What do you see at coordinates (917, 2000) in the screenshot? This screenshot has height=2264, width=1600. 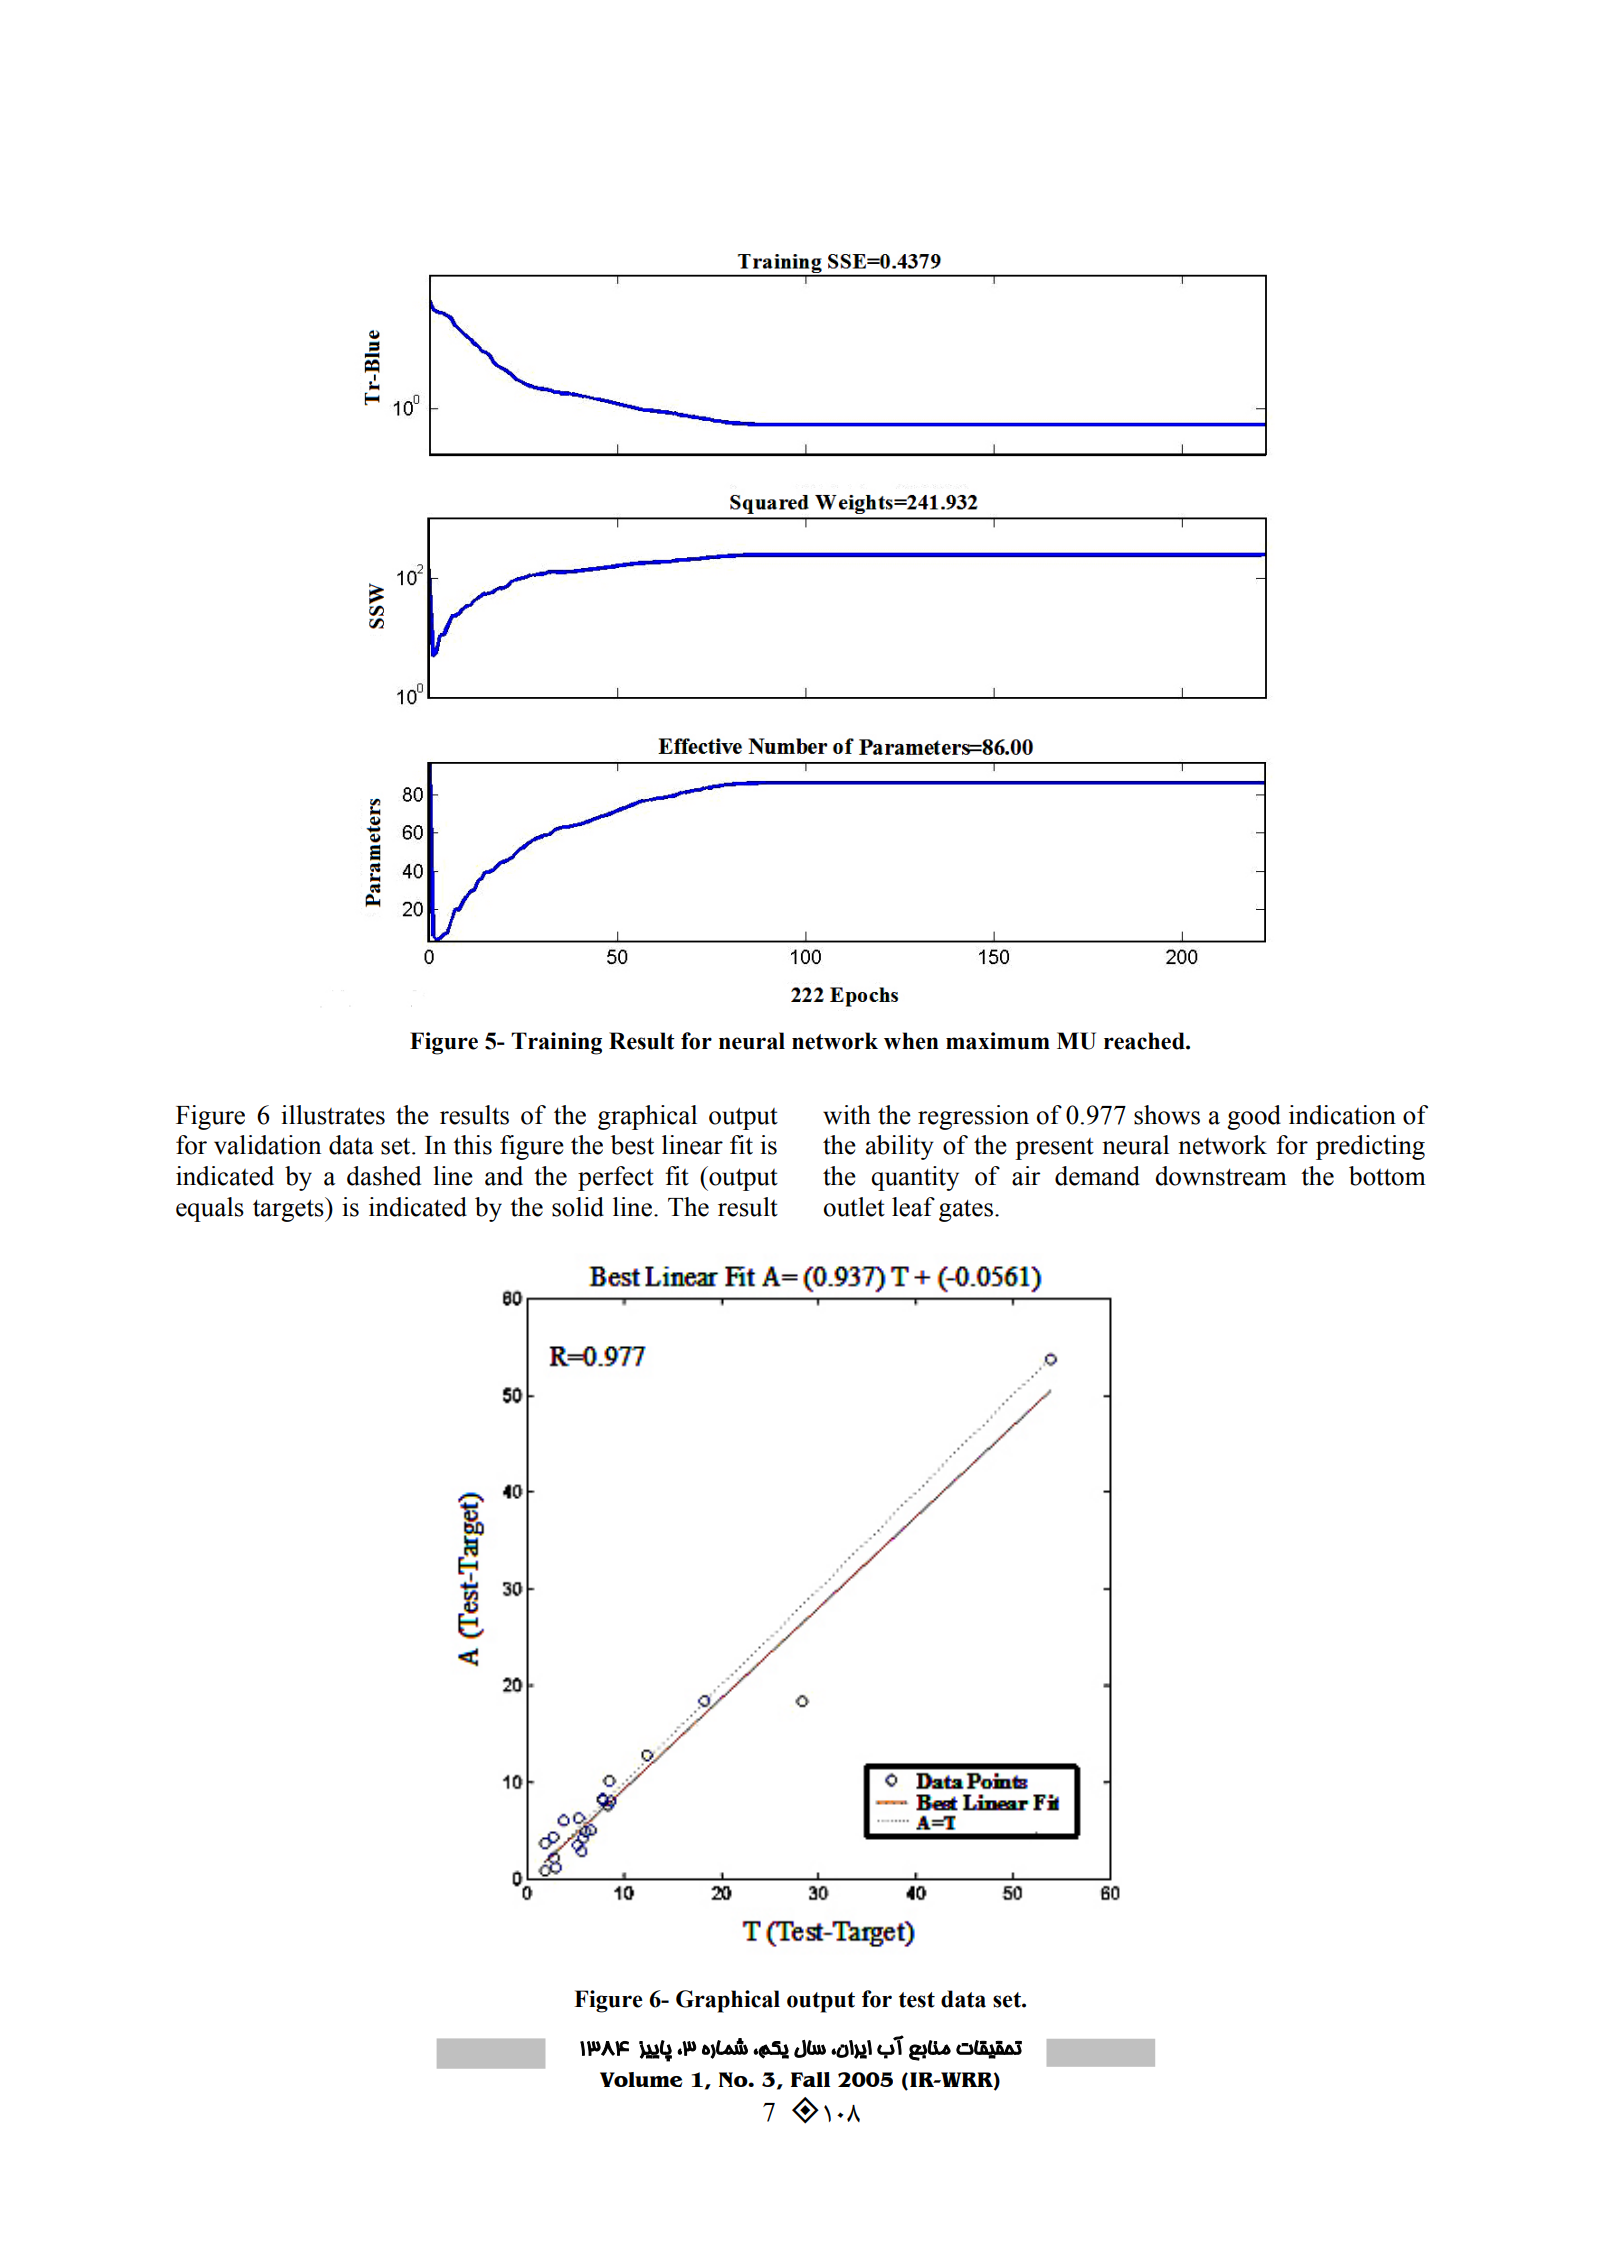 I see `test` at bounding box center [917, 2000].
